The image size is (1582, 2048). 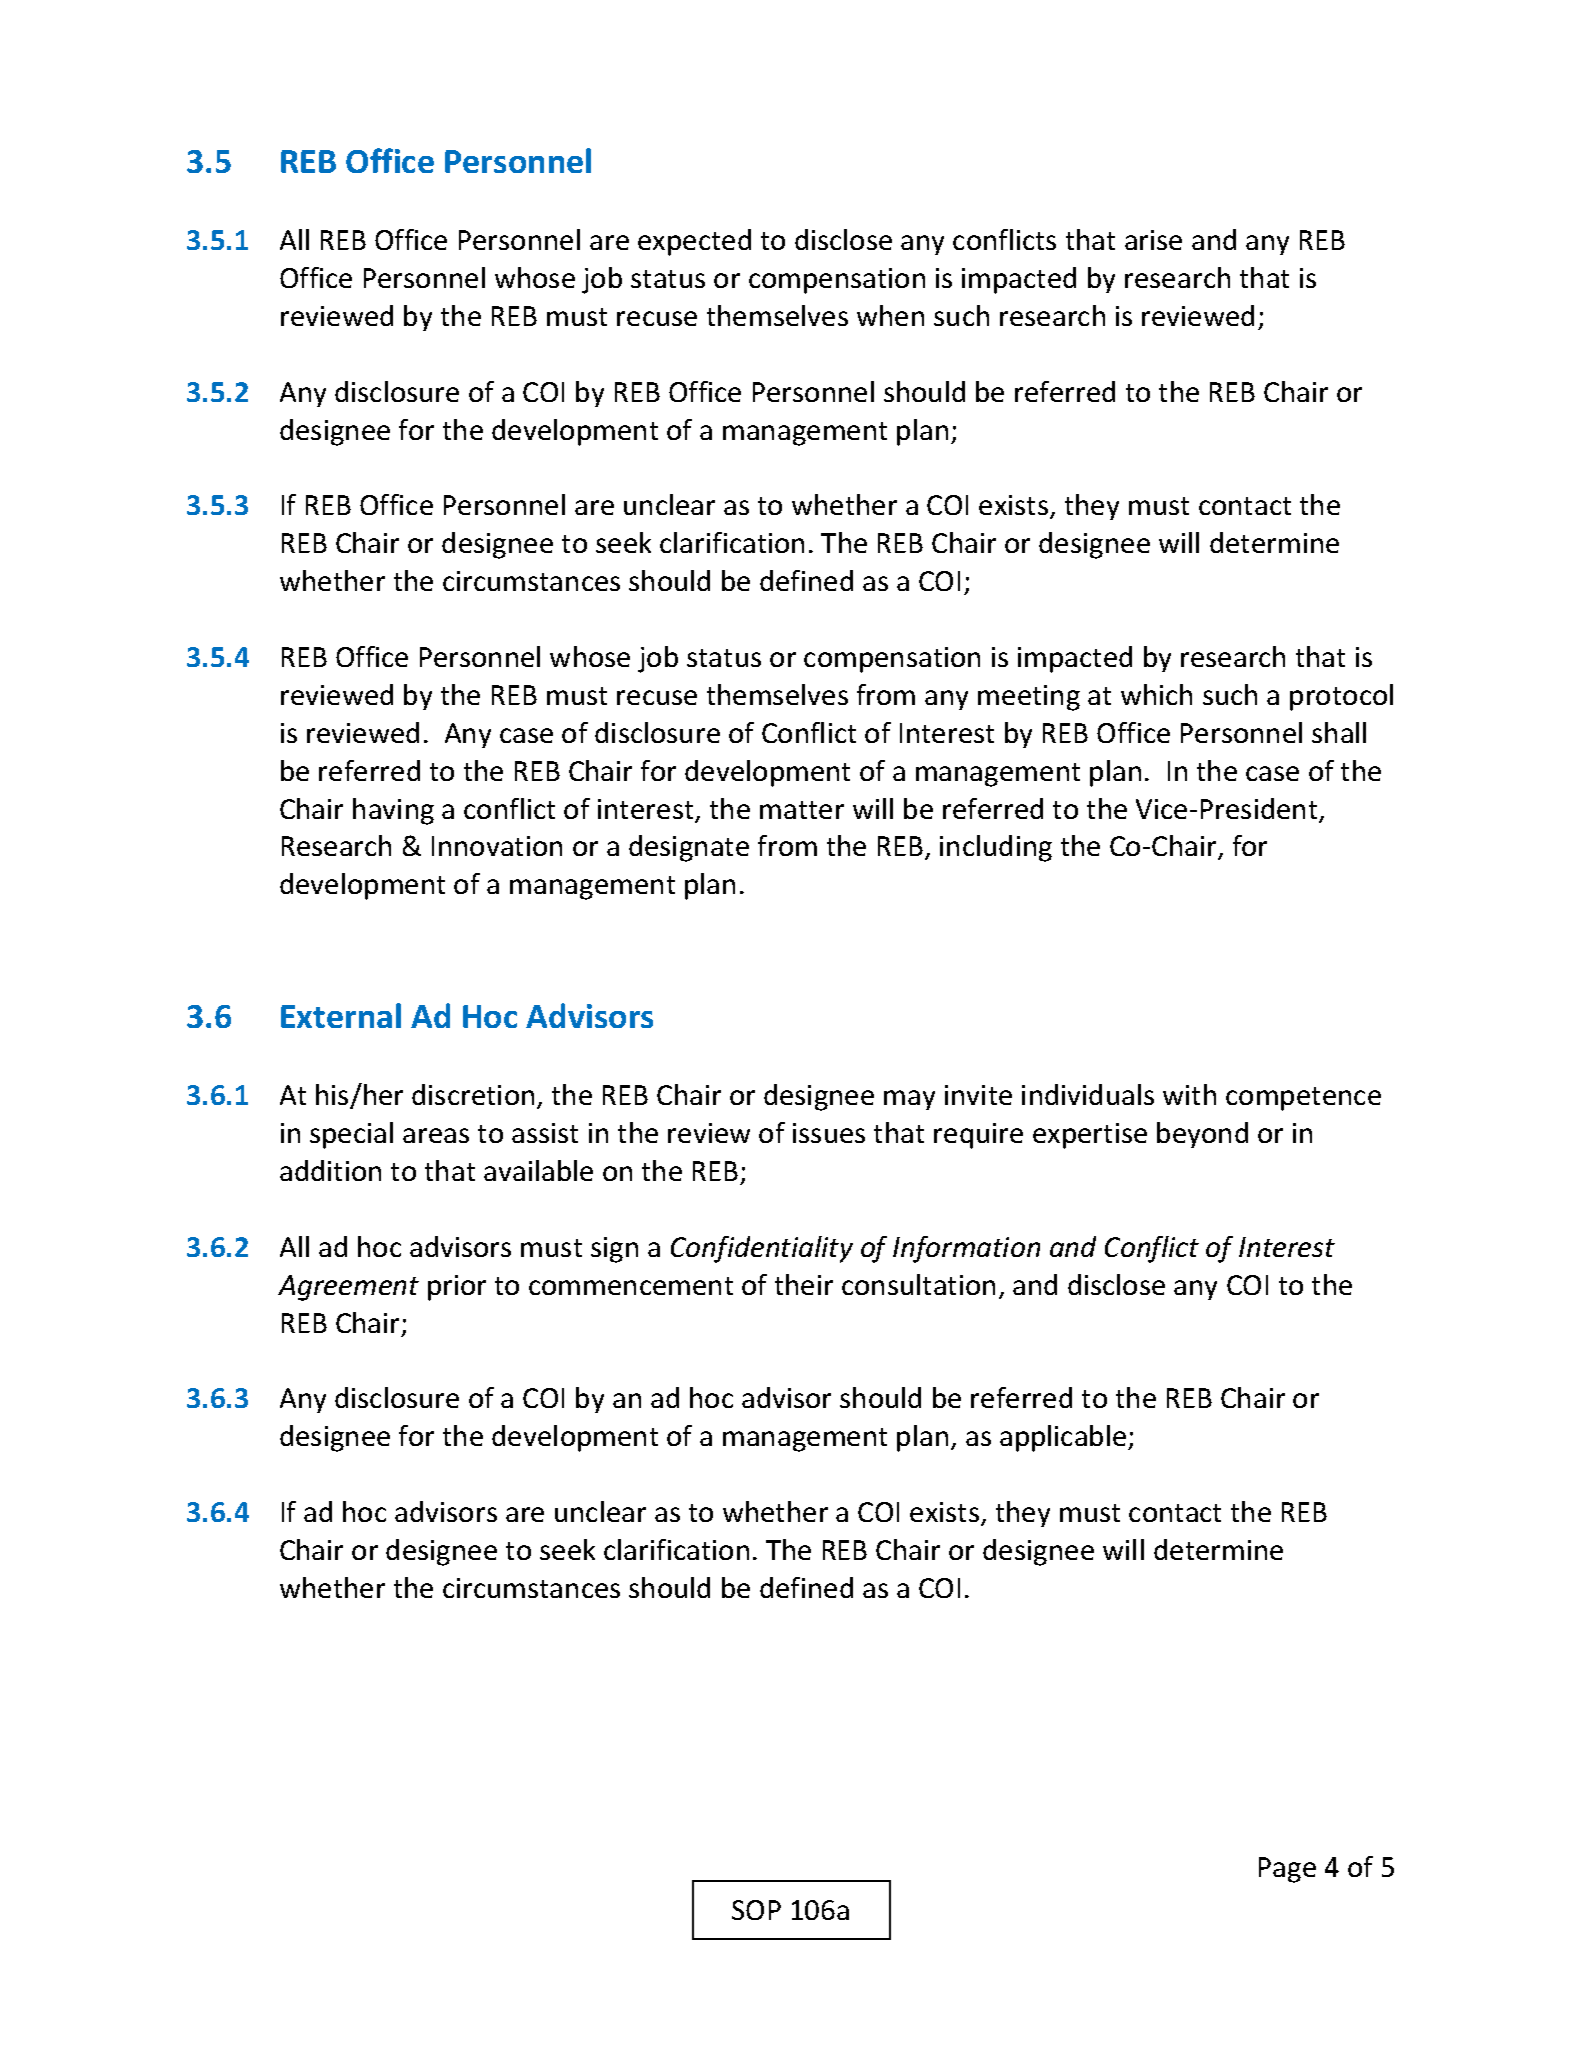 What do you see at coordinates (1064, 1438) in the screenshot?
I see `applicable` at bounding box center [1064, 1438].
